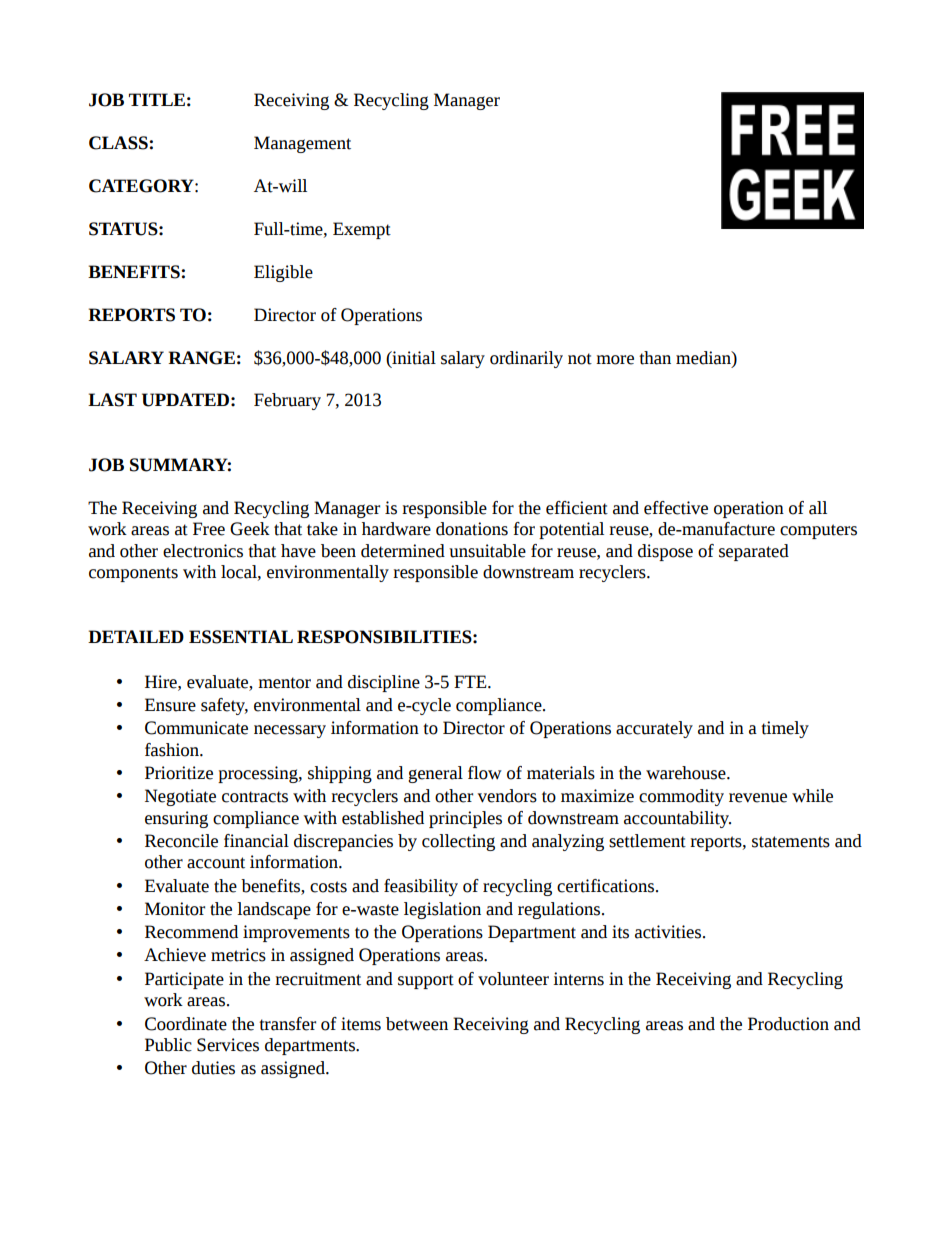 This document has height=1233, width=952. What do you see at coordinates (201, 358) in the document?
I see `RANGE` at bounding box center [201, 358].
